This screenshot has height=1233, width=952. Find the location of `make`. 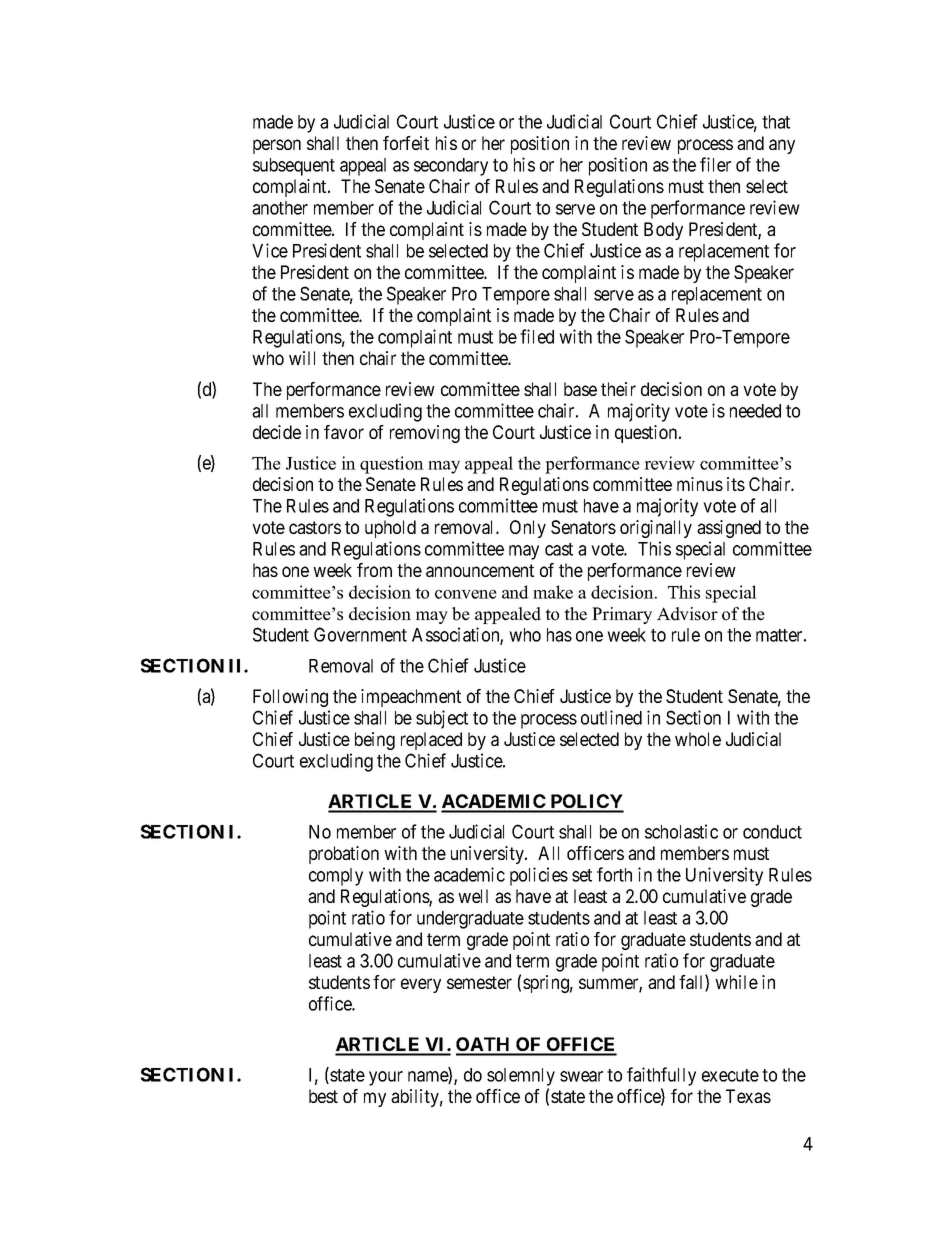

make is located at coordinates (553, 592).
